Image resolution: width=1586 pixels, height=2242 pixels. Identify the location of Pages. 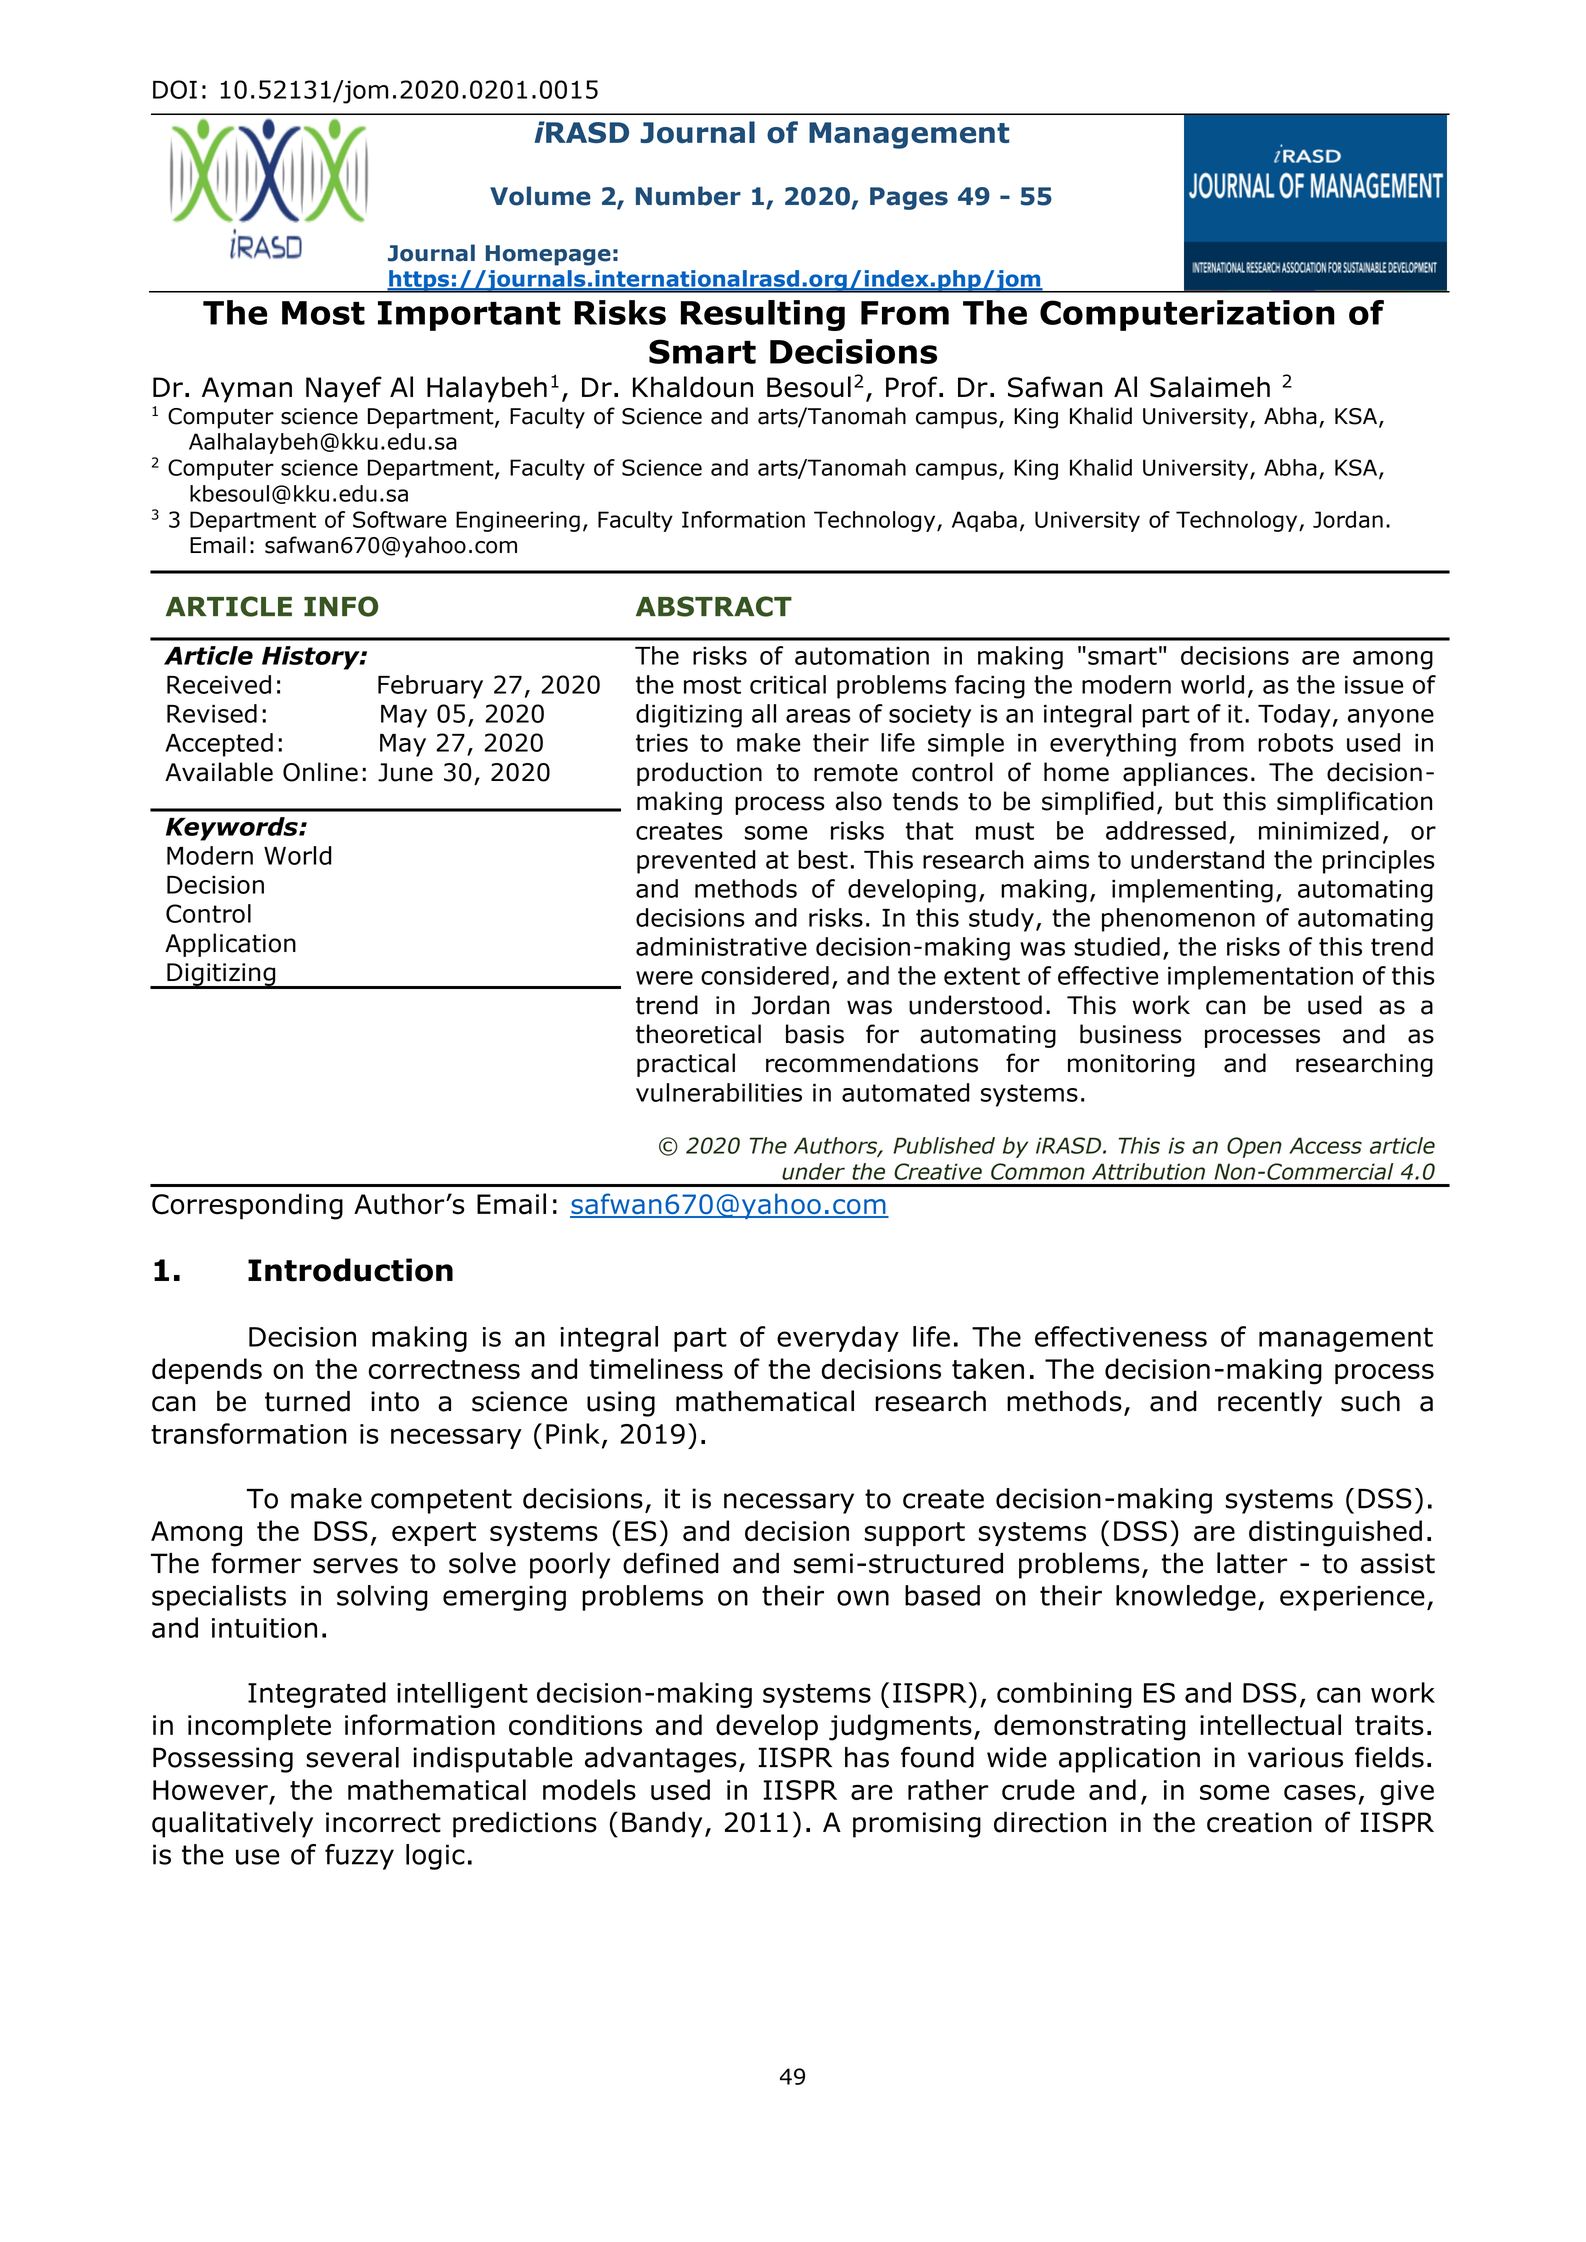
(909, 198).
